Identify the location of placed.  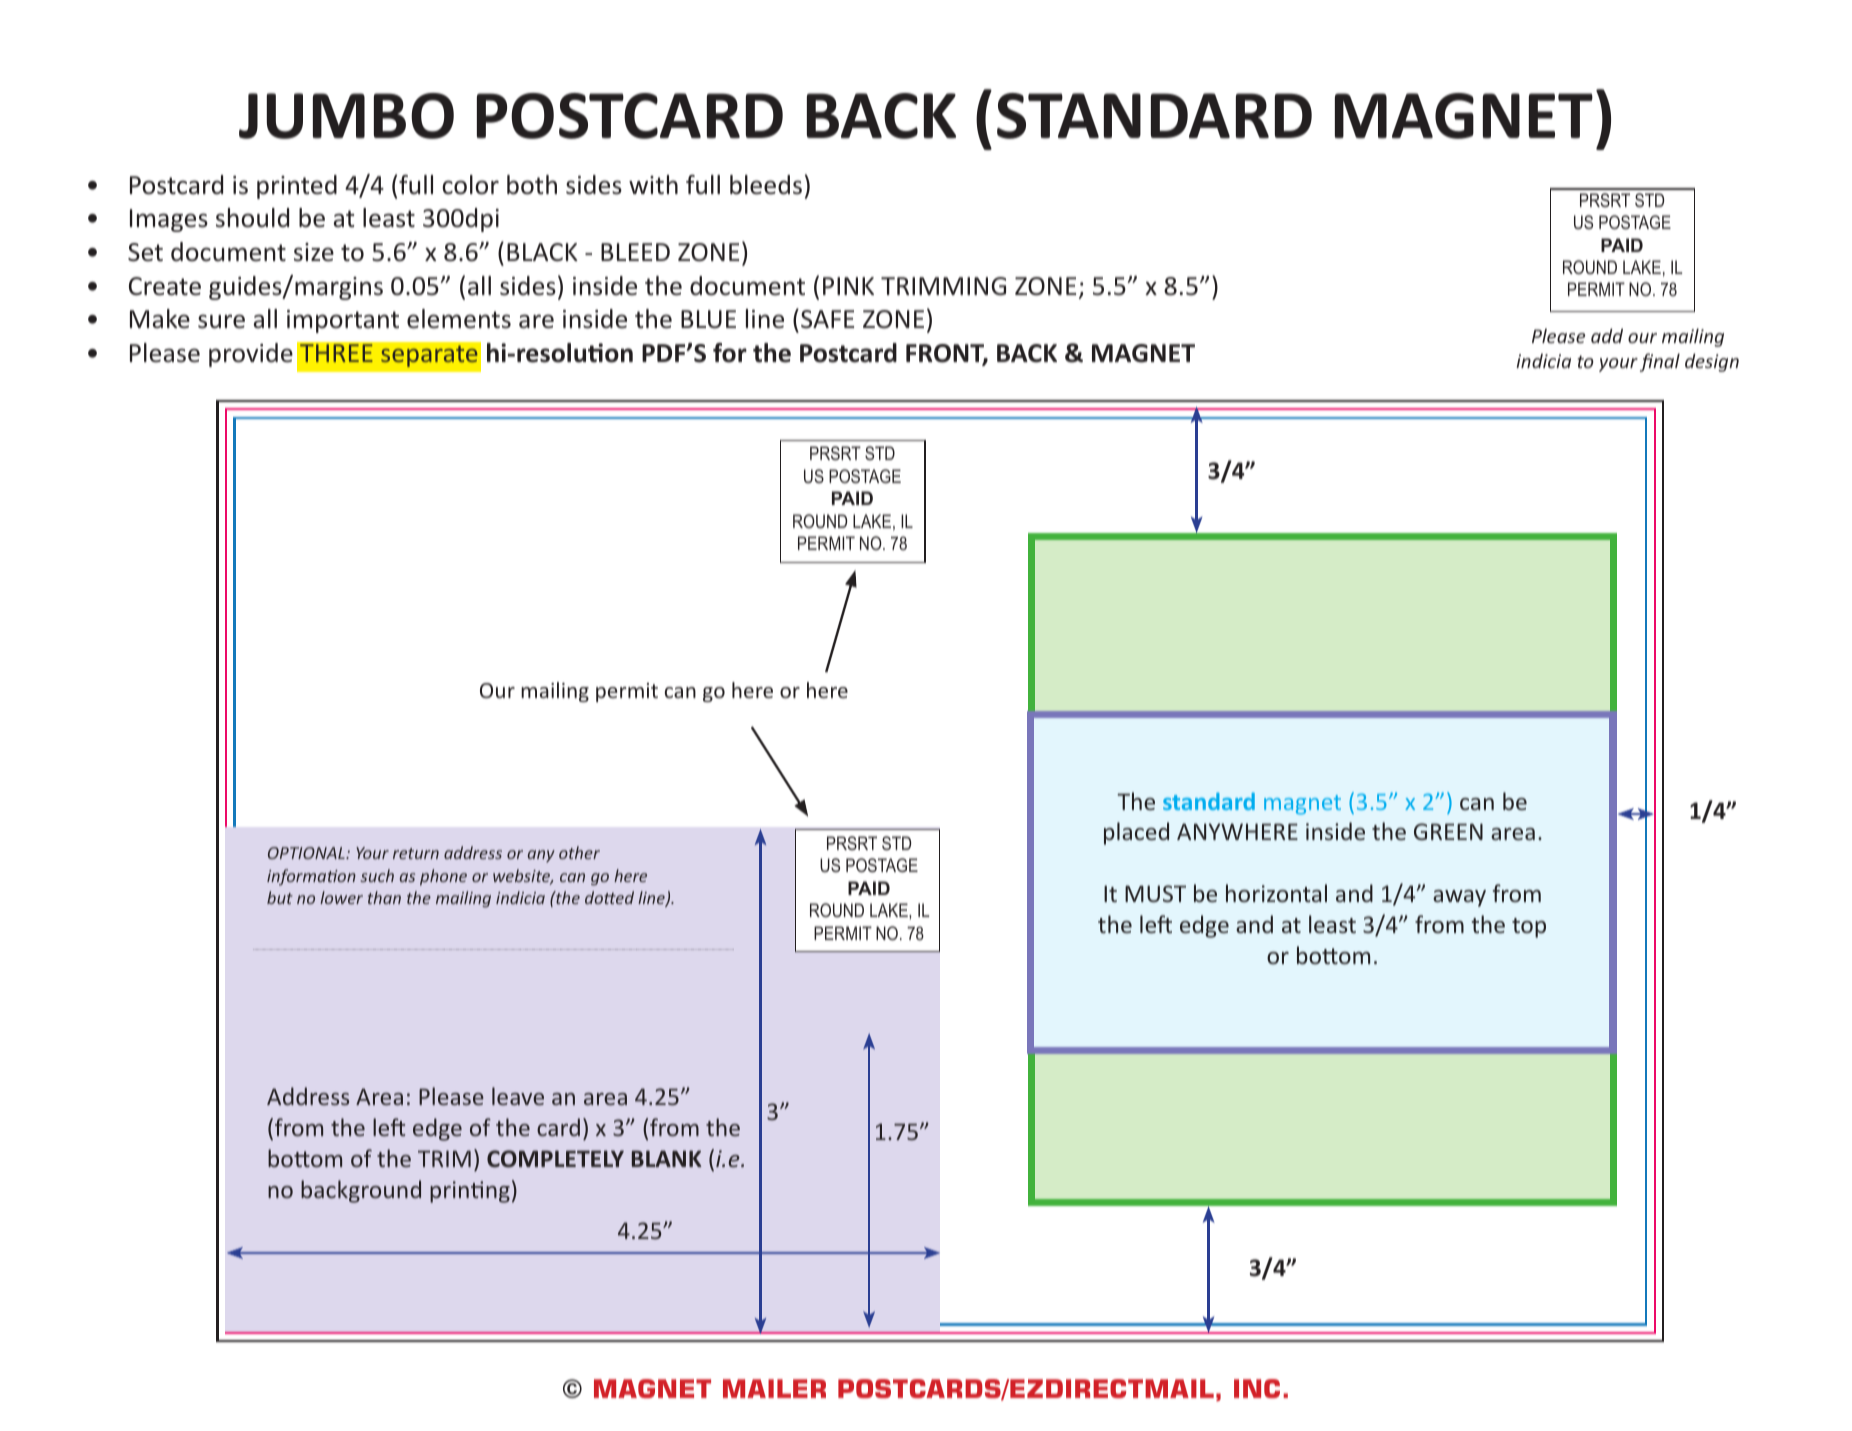
(1136, 833).
